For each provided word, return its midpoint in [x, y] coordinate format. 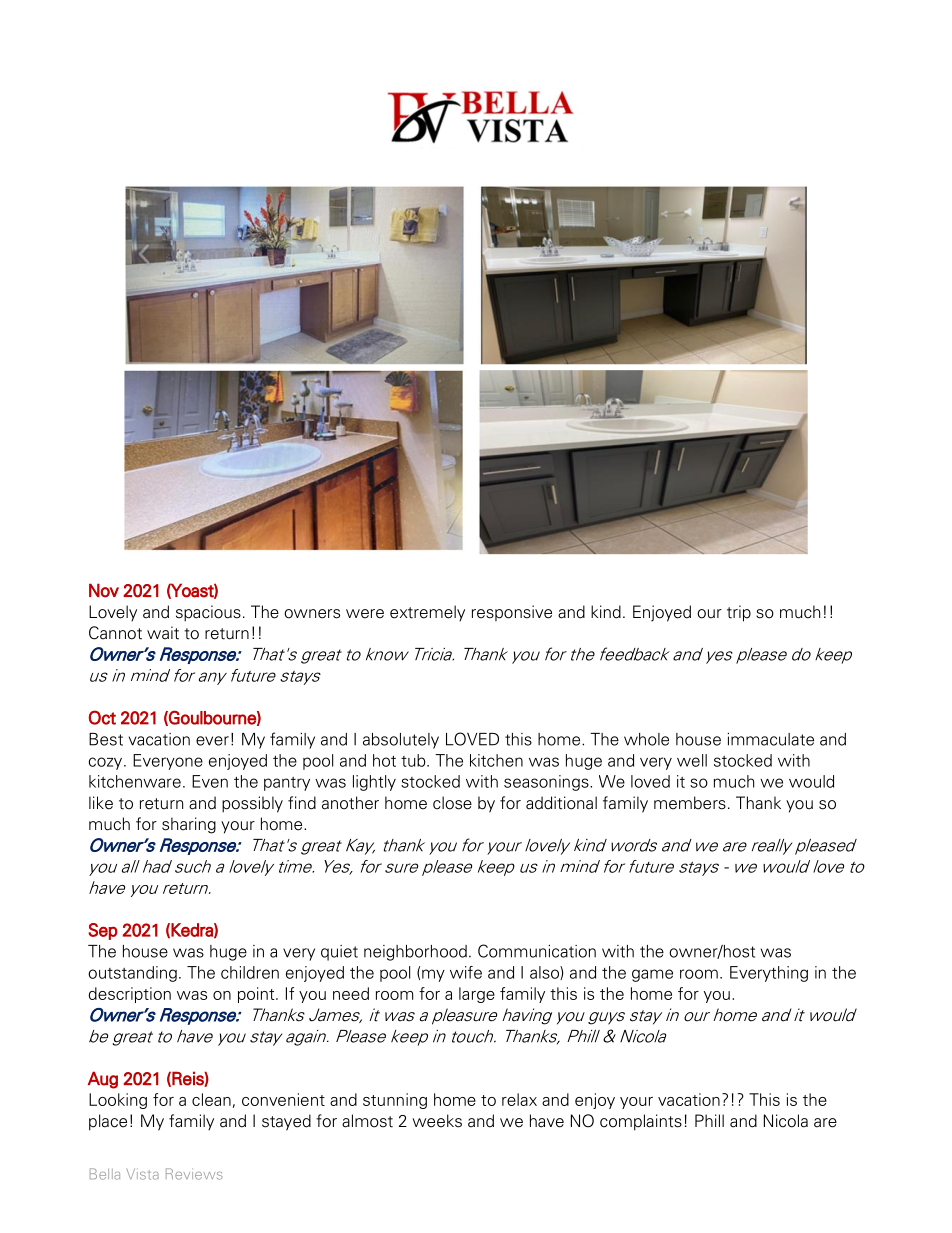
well [692, 760]
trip [739, 613]
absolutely [401, 741]
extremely [427, 613]
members [690, 803]
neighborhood [415, 953]
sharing [189, 825]
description [130, 995]
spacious [208, 613]
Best [106, 739]
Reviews [194, 1174]
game [652, 975]
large [477, 995]
